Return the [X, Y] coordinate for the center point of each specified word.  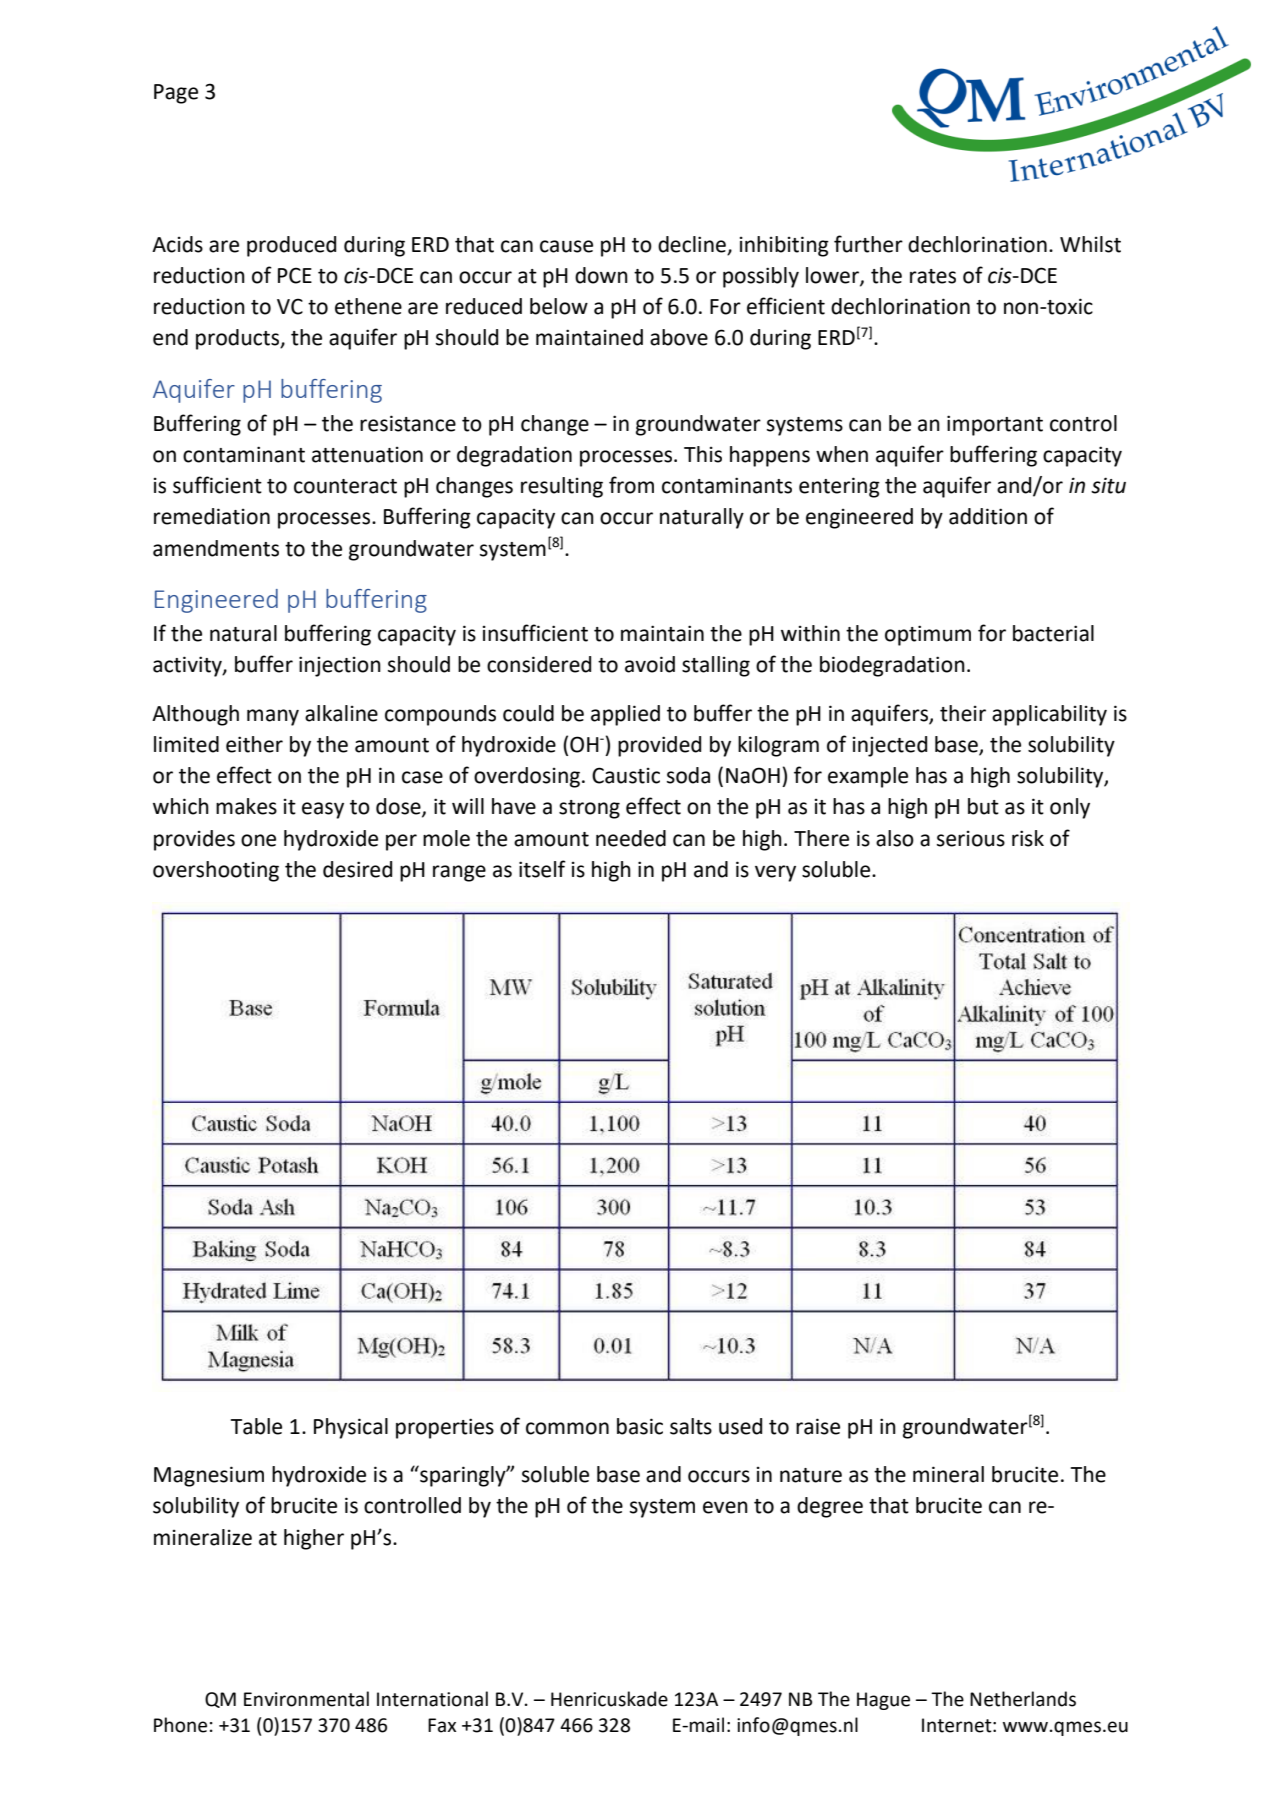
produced [291, 246]
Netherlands [1023, 1699]
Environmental [306, 1699]
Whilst [1090, 244]
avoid [650, 664]
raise [818, 1426]
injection [340, 666]
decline [692, 244]
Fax [442, 1725]
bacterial [1053, 633]
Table [256, 1426]
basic [640, 1426]
